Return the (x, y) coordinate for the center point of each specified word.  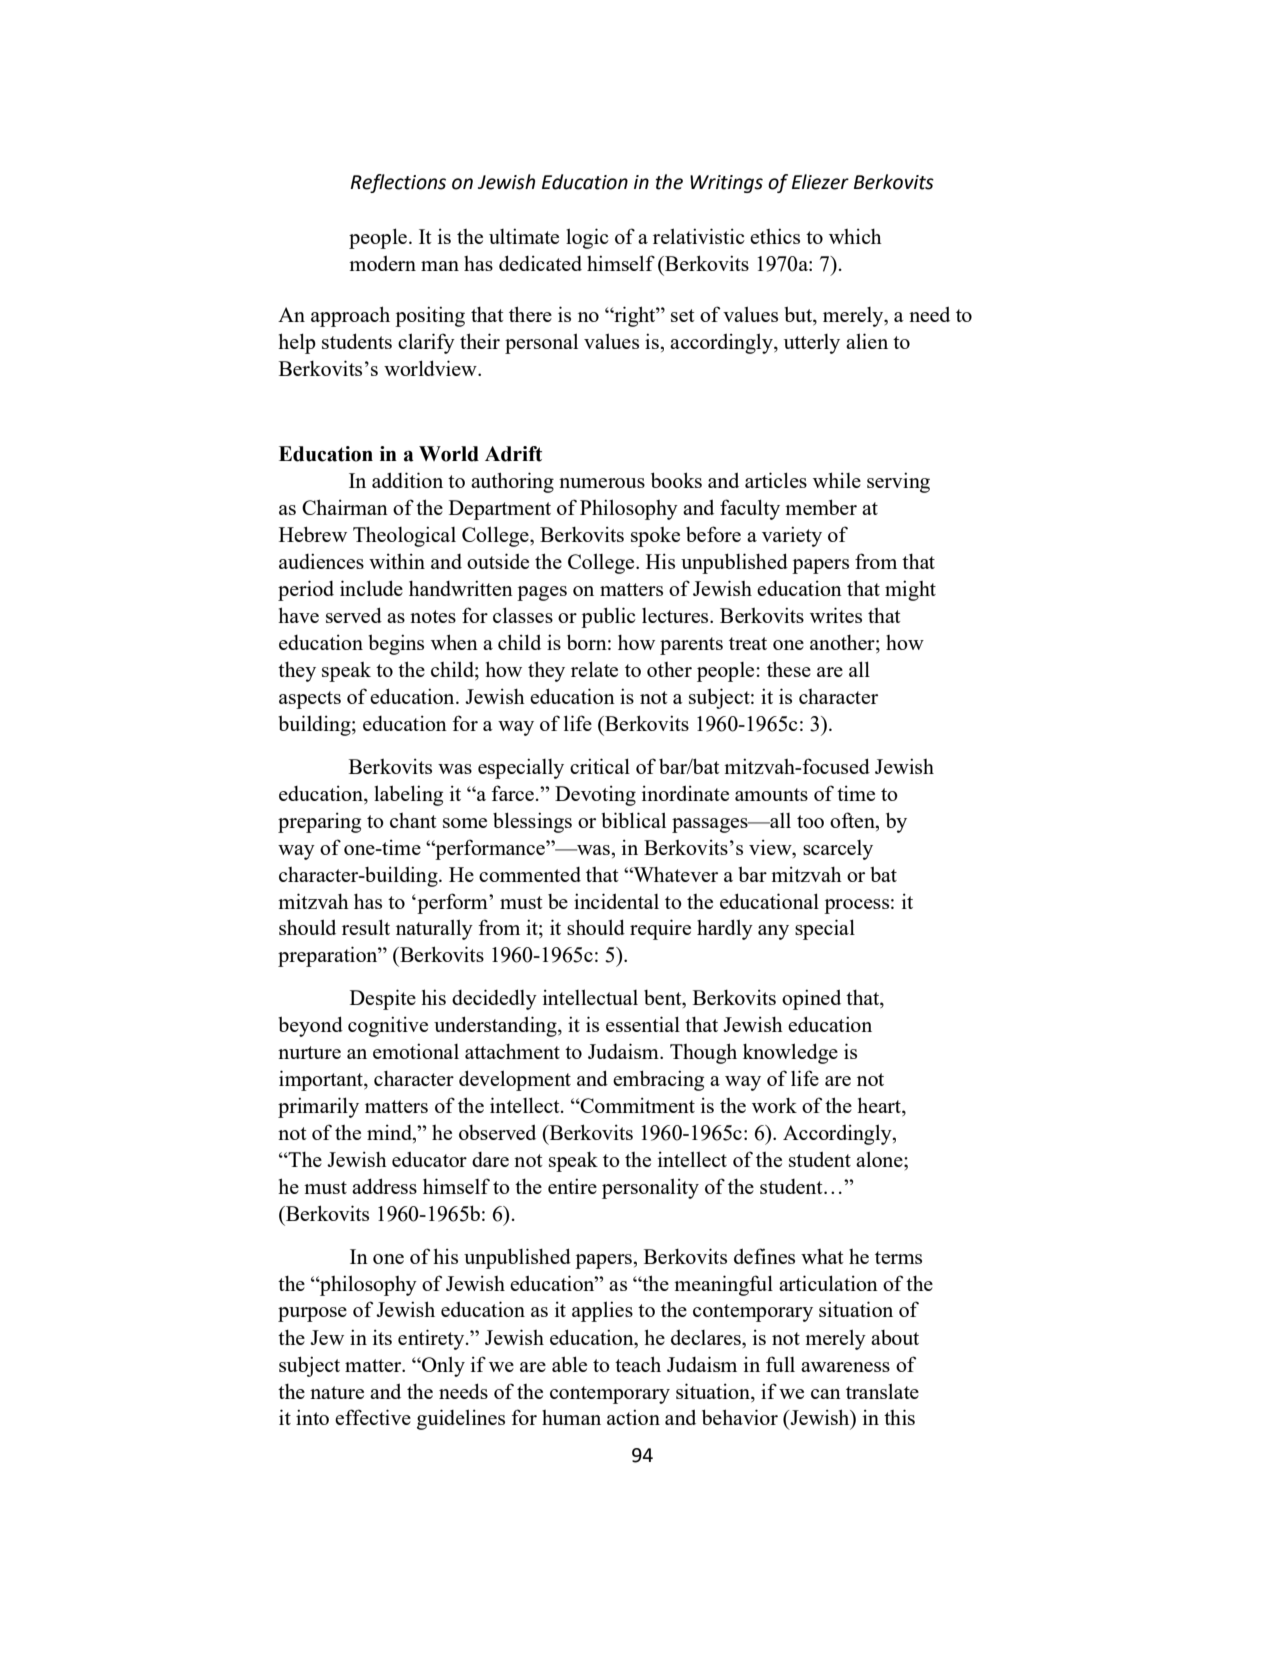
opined (811, 999)
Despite (383, 999)
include (371, 588)
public (608, 617)
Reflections (398, 183)
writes (836, 615)
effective (373, 1417)
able (569, 1364)
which (855, 236)
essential (643, 1024)
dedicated (540, 263)
